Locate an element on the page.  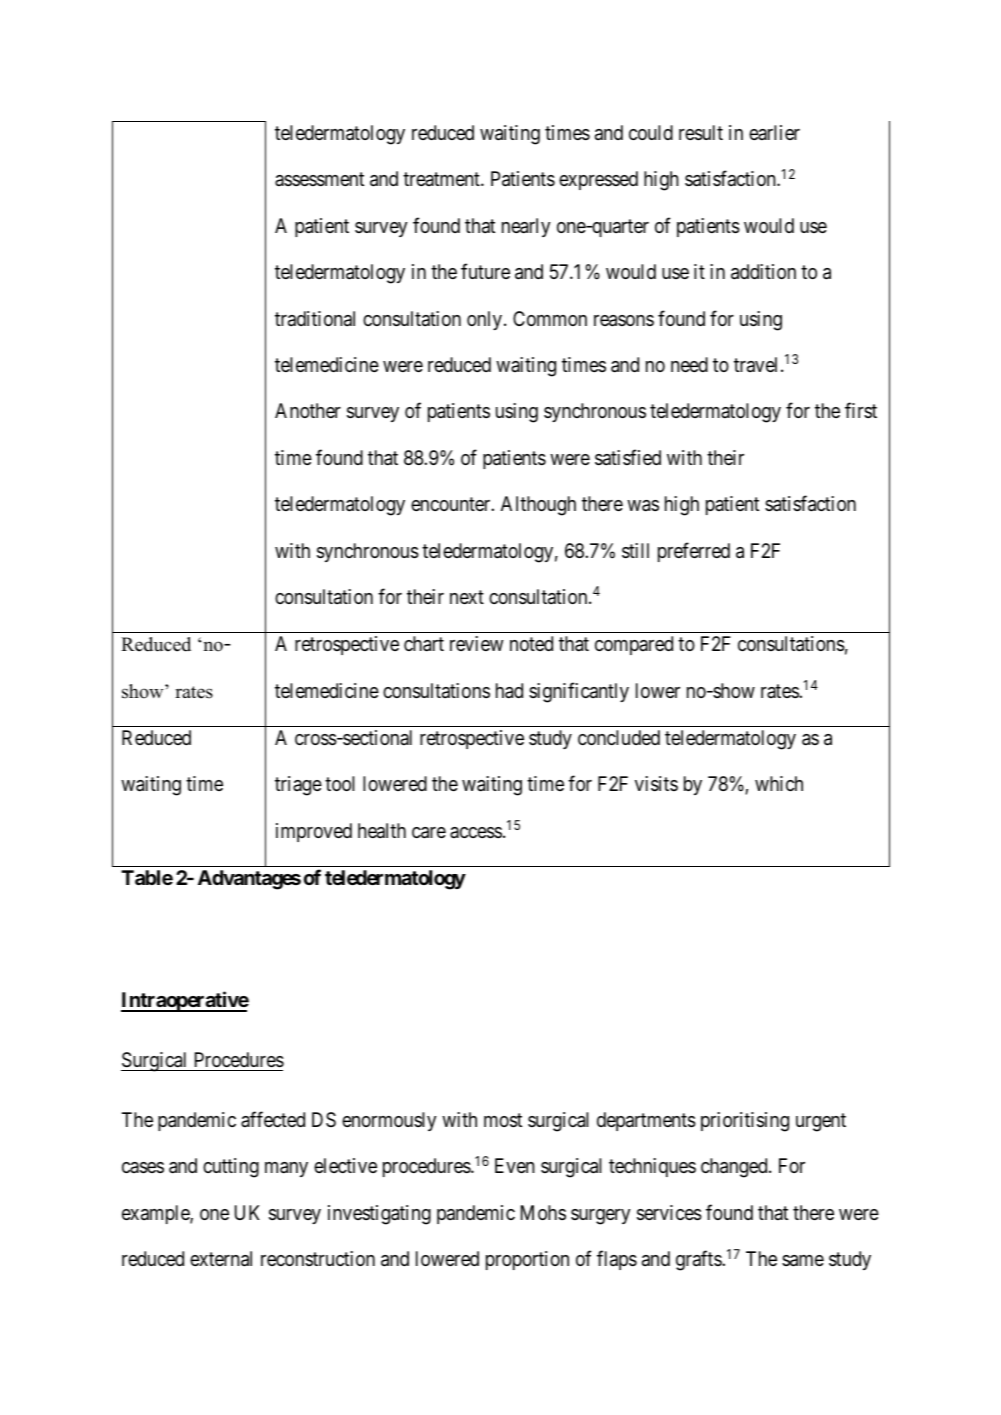
external is located at coordinates (221, 1259).
